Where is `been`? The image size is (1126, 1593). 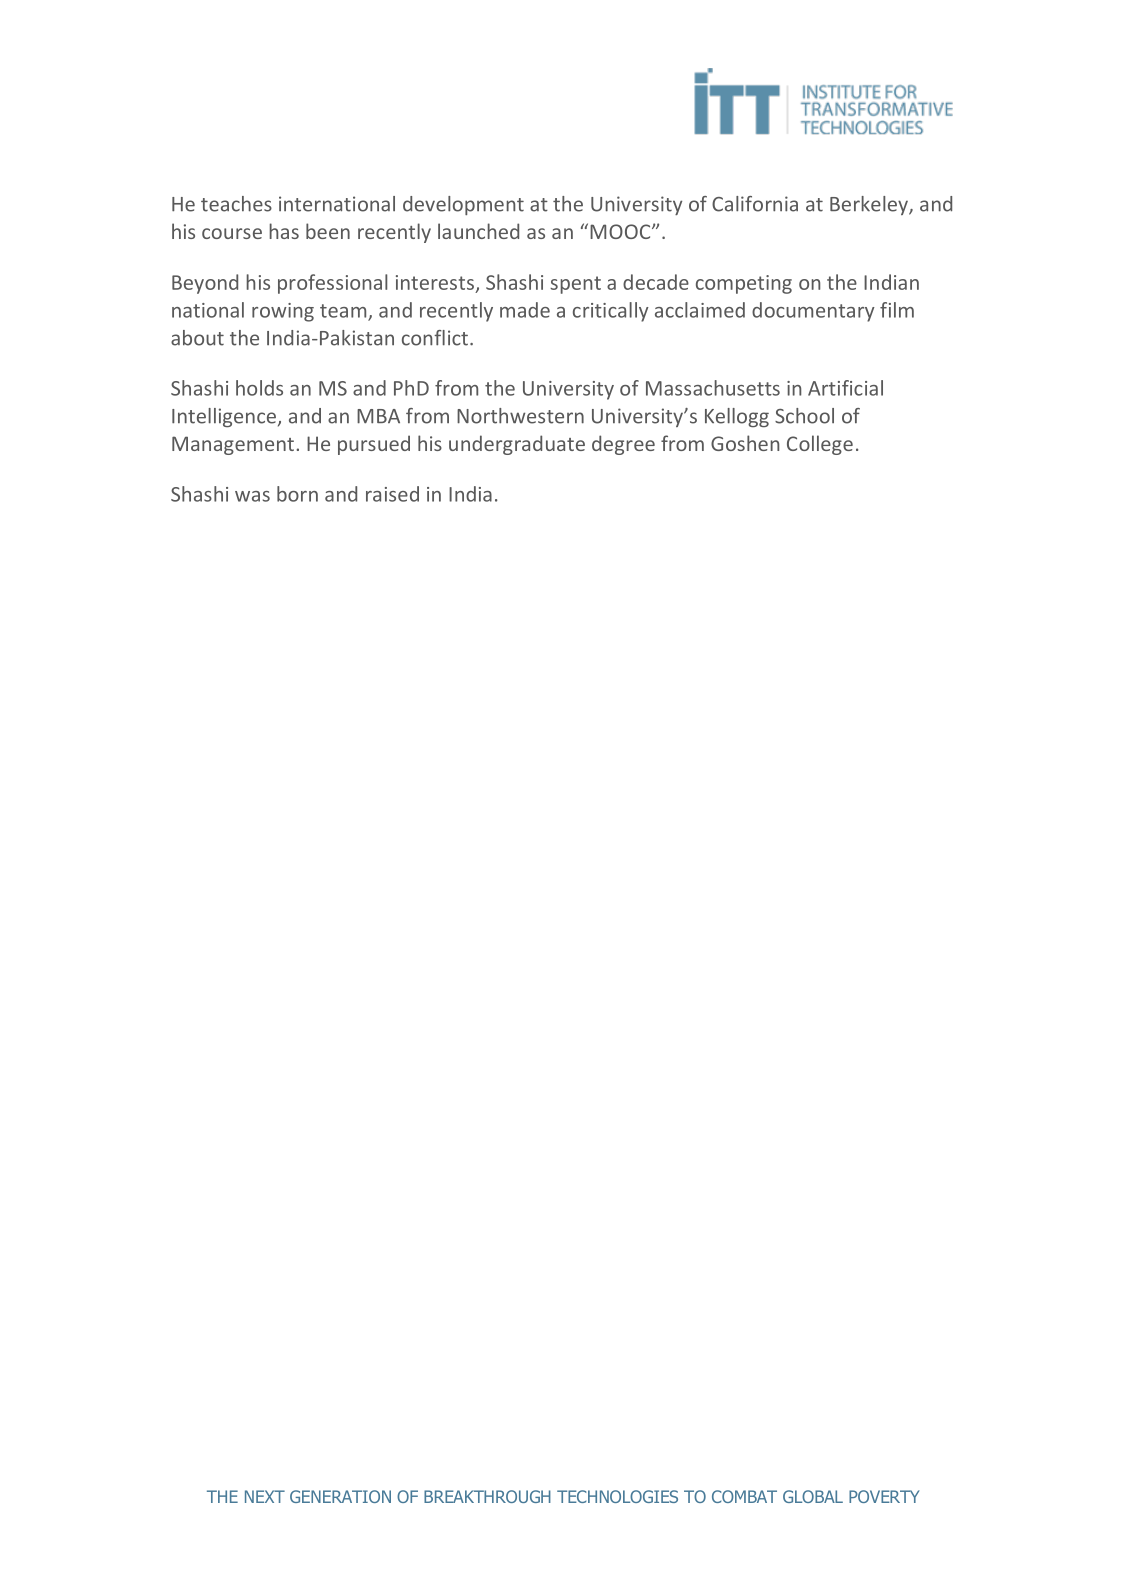
been is located at coordinates (328, 231).
